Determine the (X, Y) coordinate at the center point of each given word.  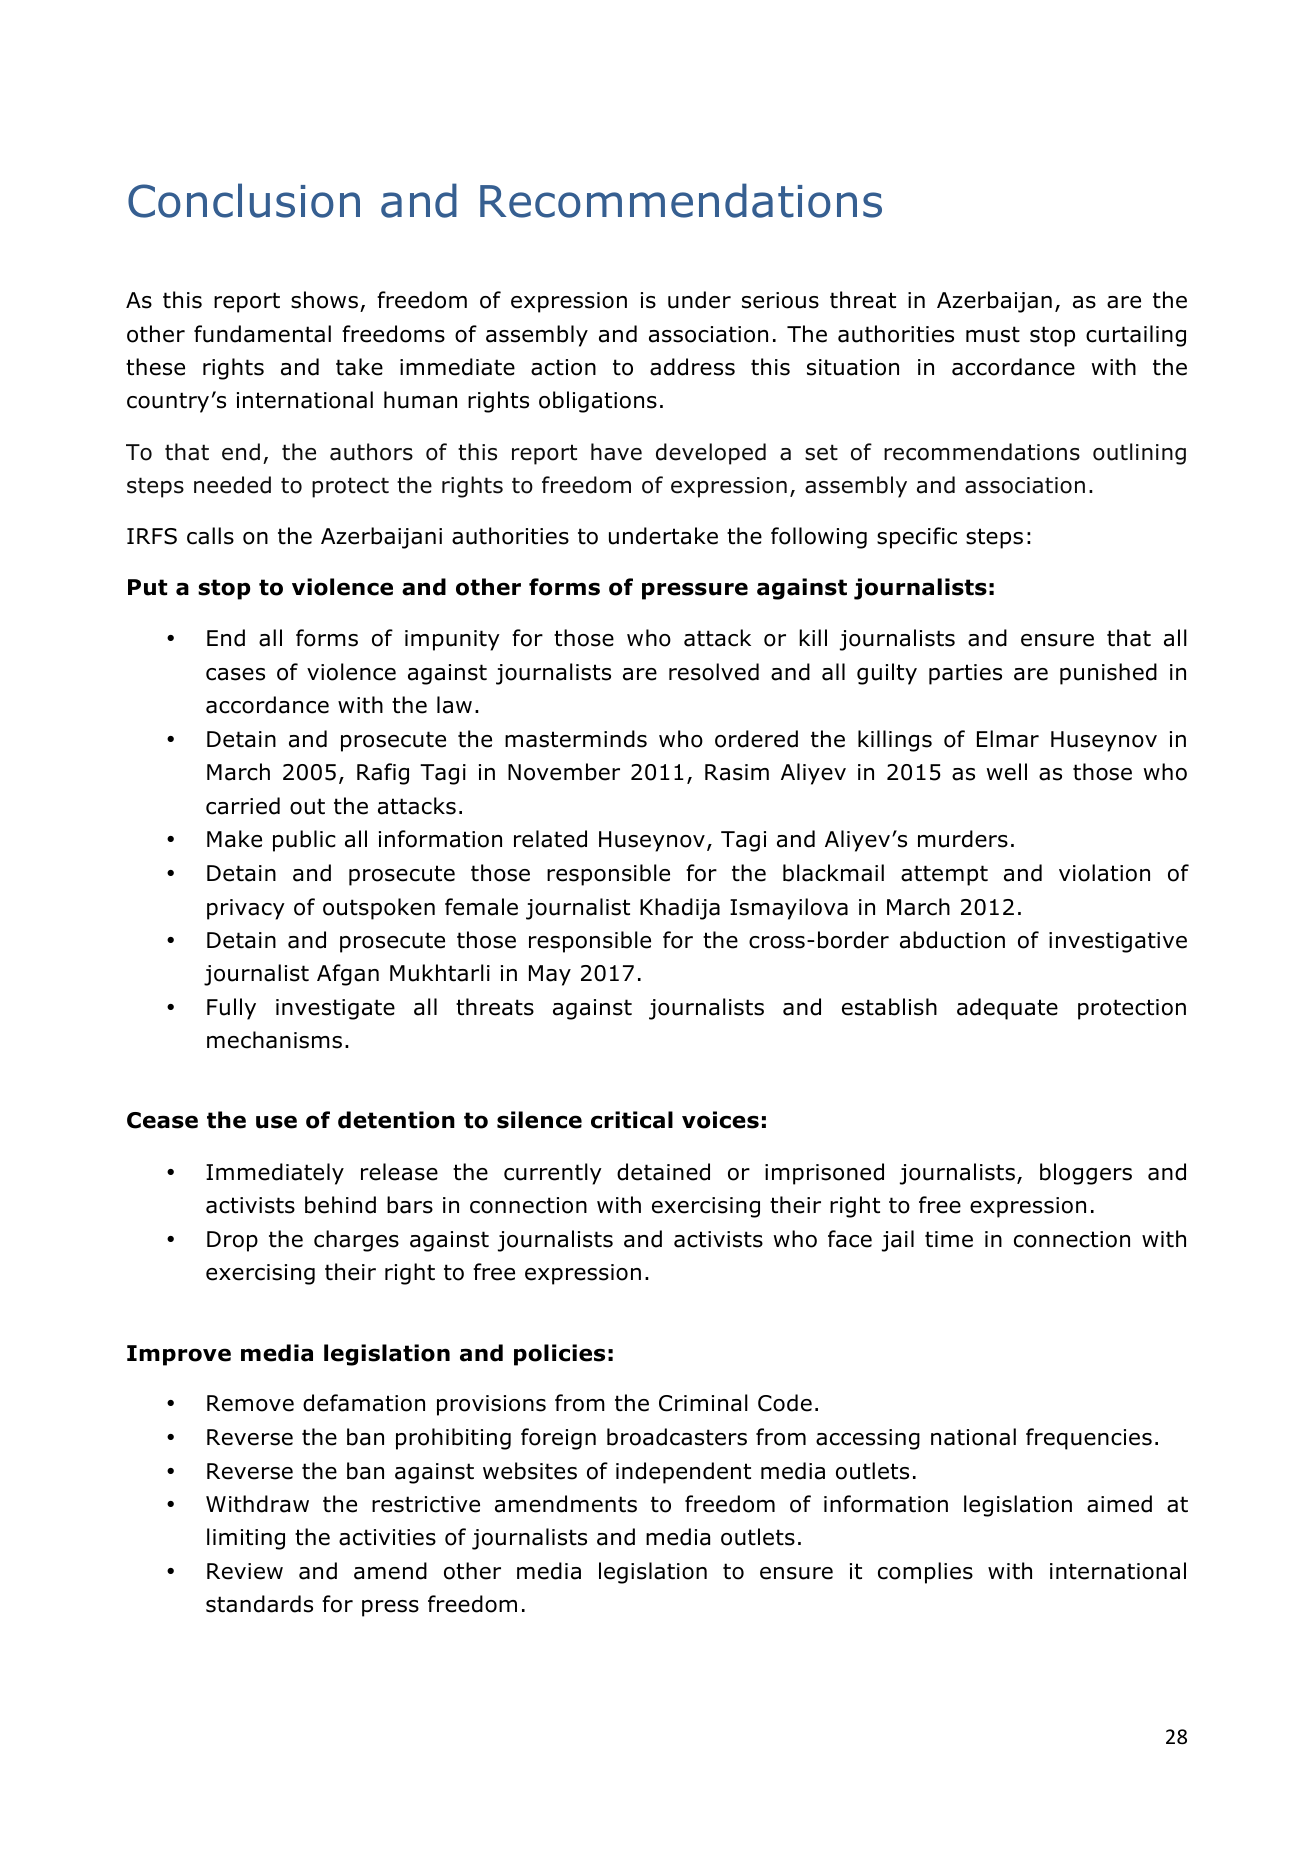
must (993, 334)
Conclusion (244, 200)
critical (632, 1120)
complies (925, 1573)
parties (965, 674)
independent (683, 1473)
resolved (714, 672)
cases (235, 674)
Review (245, 1571)
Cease (162, 1120)
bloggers (1086, 1174)
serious (780, 300)
